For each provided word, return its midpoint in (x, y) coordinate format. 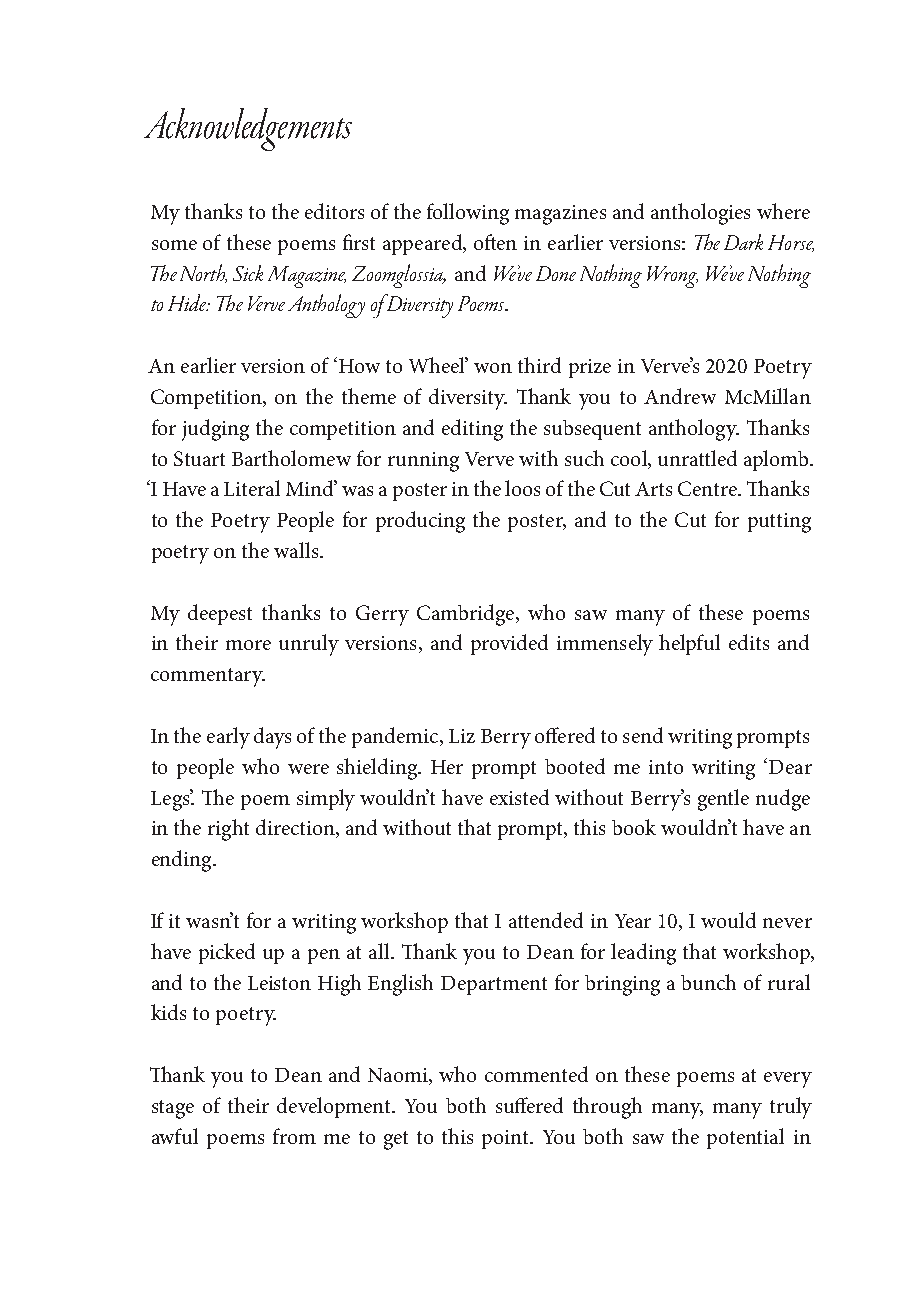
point (507, 1139)
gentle (723, 800)
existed (519, 797)
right (228, 830)
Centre (708, 488)
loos (522, 488)
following (468, 214)
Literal (252, 488)
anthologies (700, 214)
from (294, 1136)
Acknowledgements (248, 129)
